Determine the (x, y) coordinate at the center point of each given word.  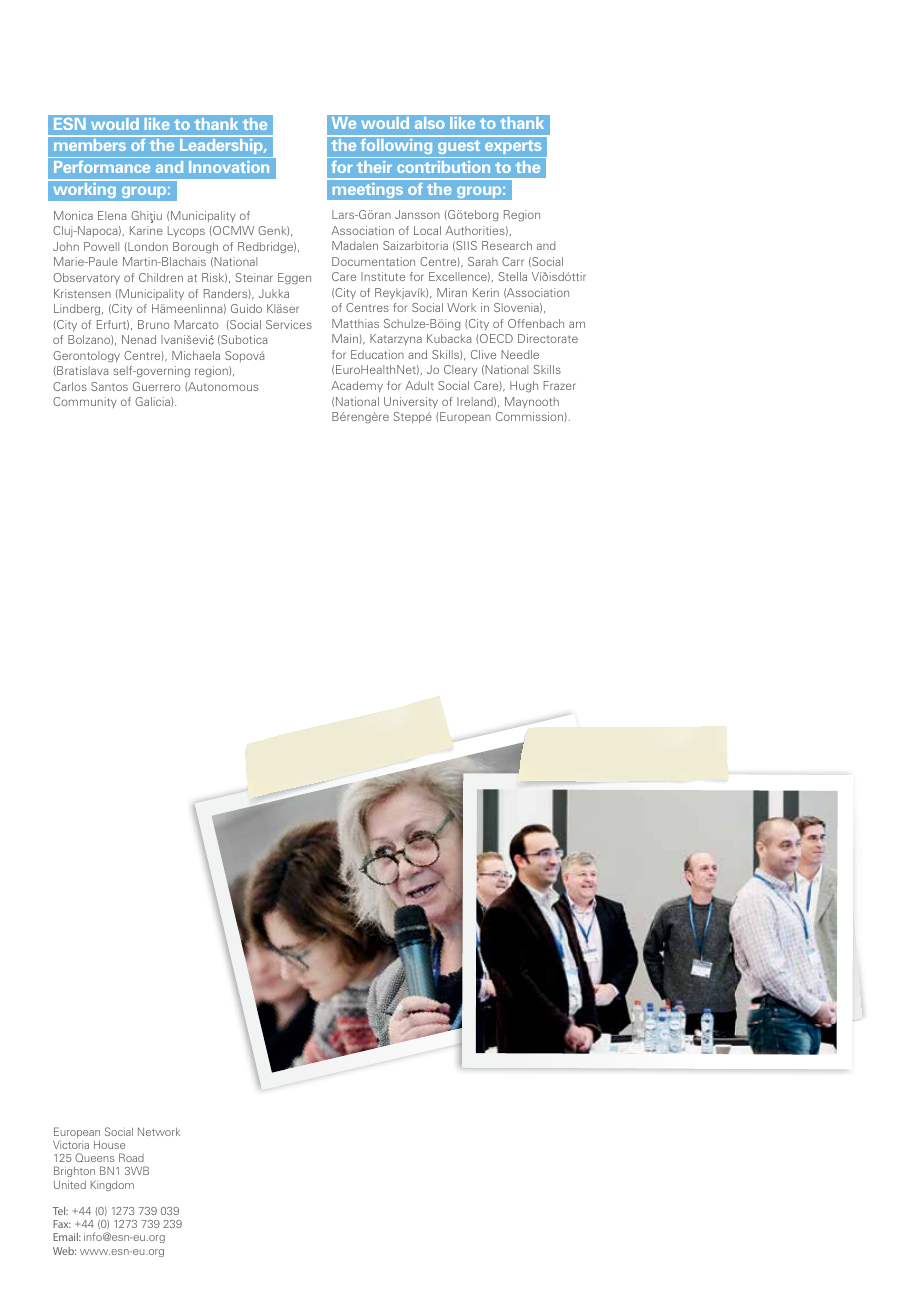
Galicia (153, 402)
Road (131, 1157)
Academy (357, 386)
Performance (102, 167)
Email (66, 1237)
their (374, 167)
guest (459, 149)
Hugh (524, 387)
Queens (95, 1157)
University (411, 402)
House (109, 1145)
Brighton (75, 1173)
